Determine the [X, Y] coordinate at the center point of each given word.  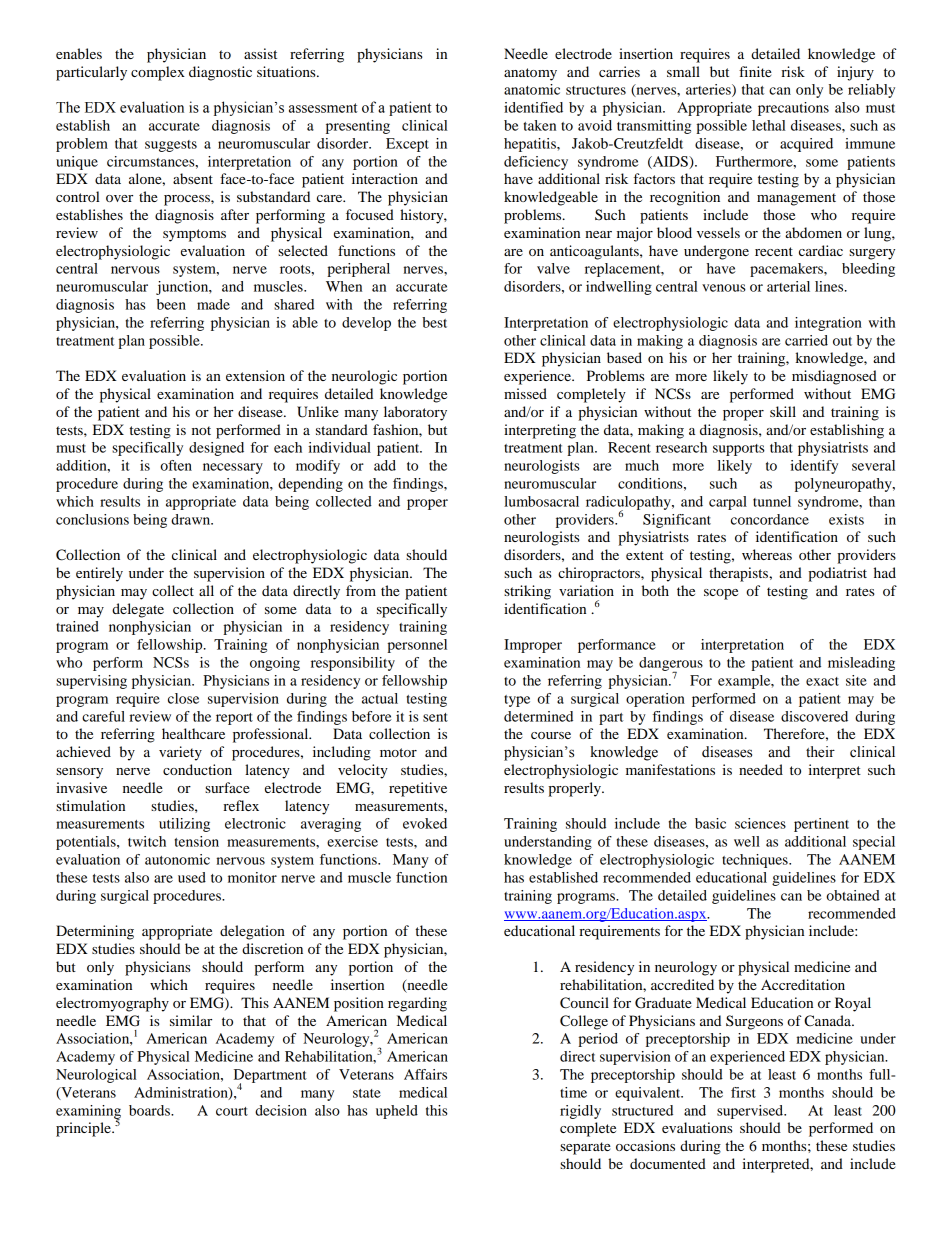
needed [761, 769]
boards [150, 1110]
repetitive [418, 789]
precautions [793, 109]
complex [158, 73]
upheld [397, 1112]
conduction [197, 769]
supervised [751, 1112]
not [201, 430]
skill [783, 411]
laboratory [415, 413]
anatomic [532, 89]
